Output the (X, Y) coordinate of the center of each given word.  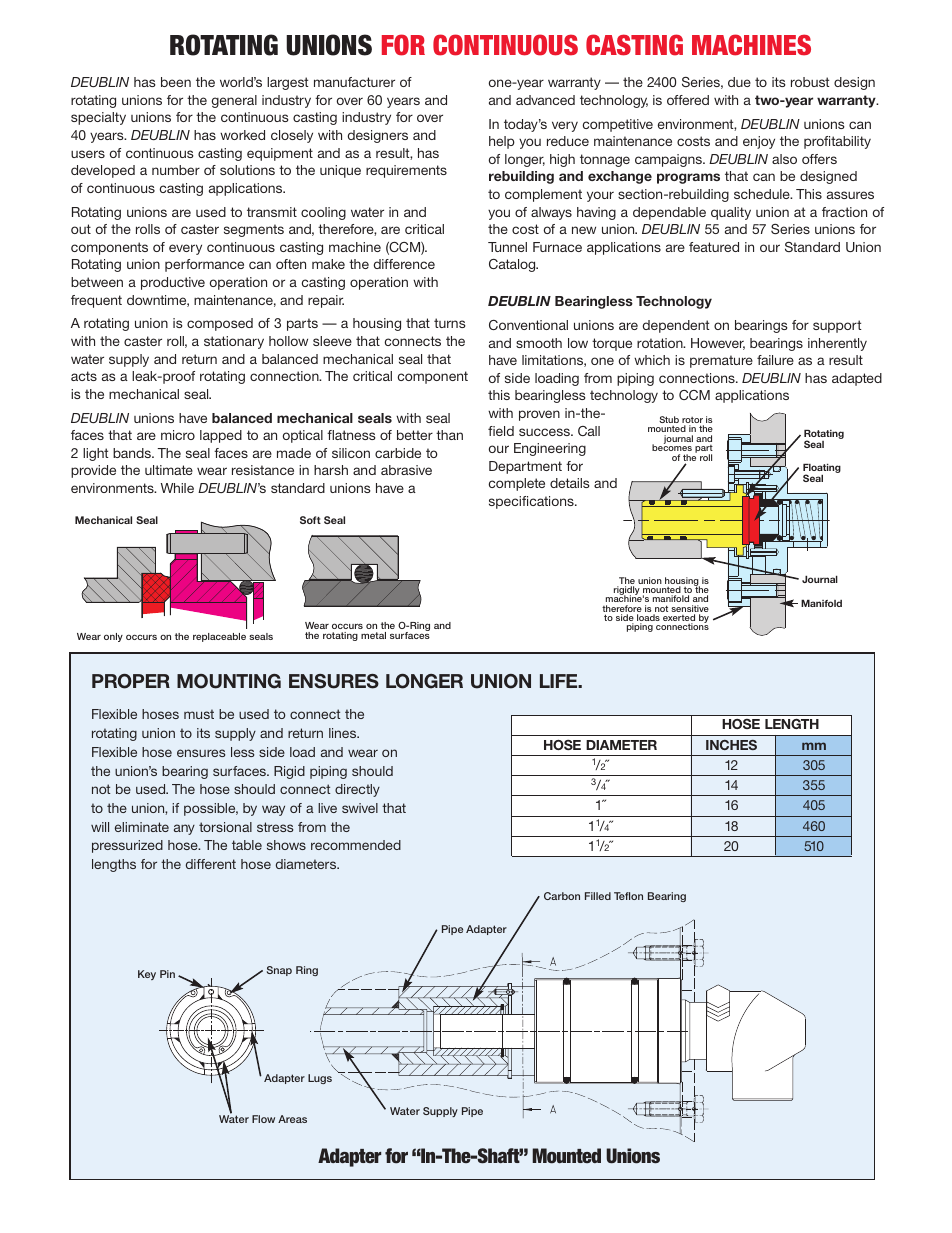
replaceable (219, 637)
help (502, 142)
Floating (822, 470)
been (176, 82)
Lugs (320, 1079)
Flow (263, 1119)
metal (373, 635)
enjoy (759, 142)
